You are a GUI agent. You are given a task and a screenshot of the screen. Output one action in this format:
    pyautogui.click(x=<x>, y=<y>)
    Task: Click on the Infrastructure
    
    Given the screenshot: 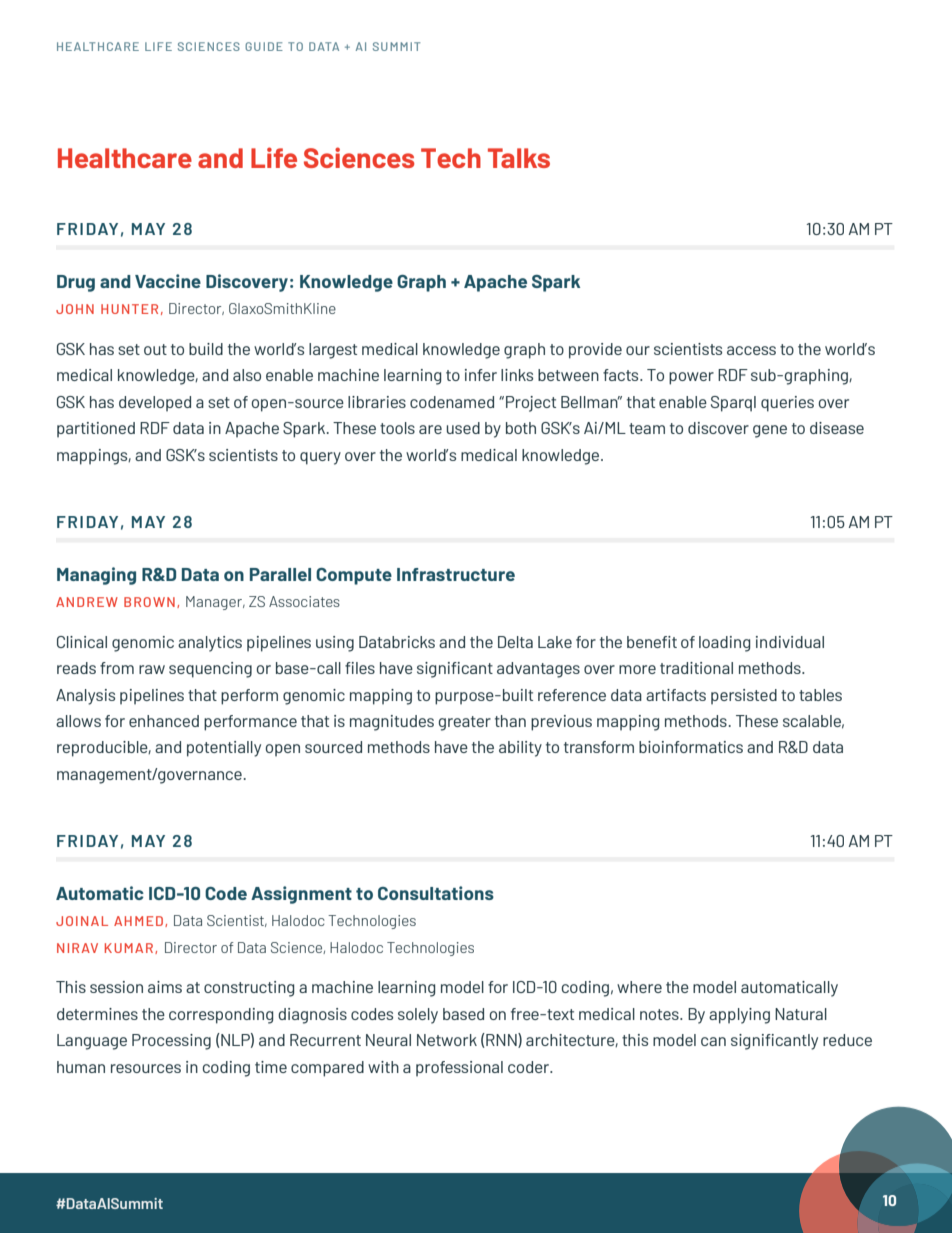 What is the action you would take?
    pyautogui.click(x=456, y=574)
